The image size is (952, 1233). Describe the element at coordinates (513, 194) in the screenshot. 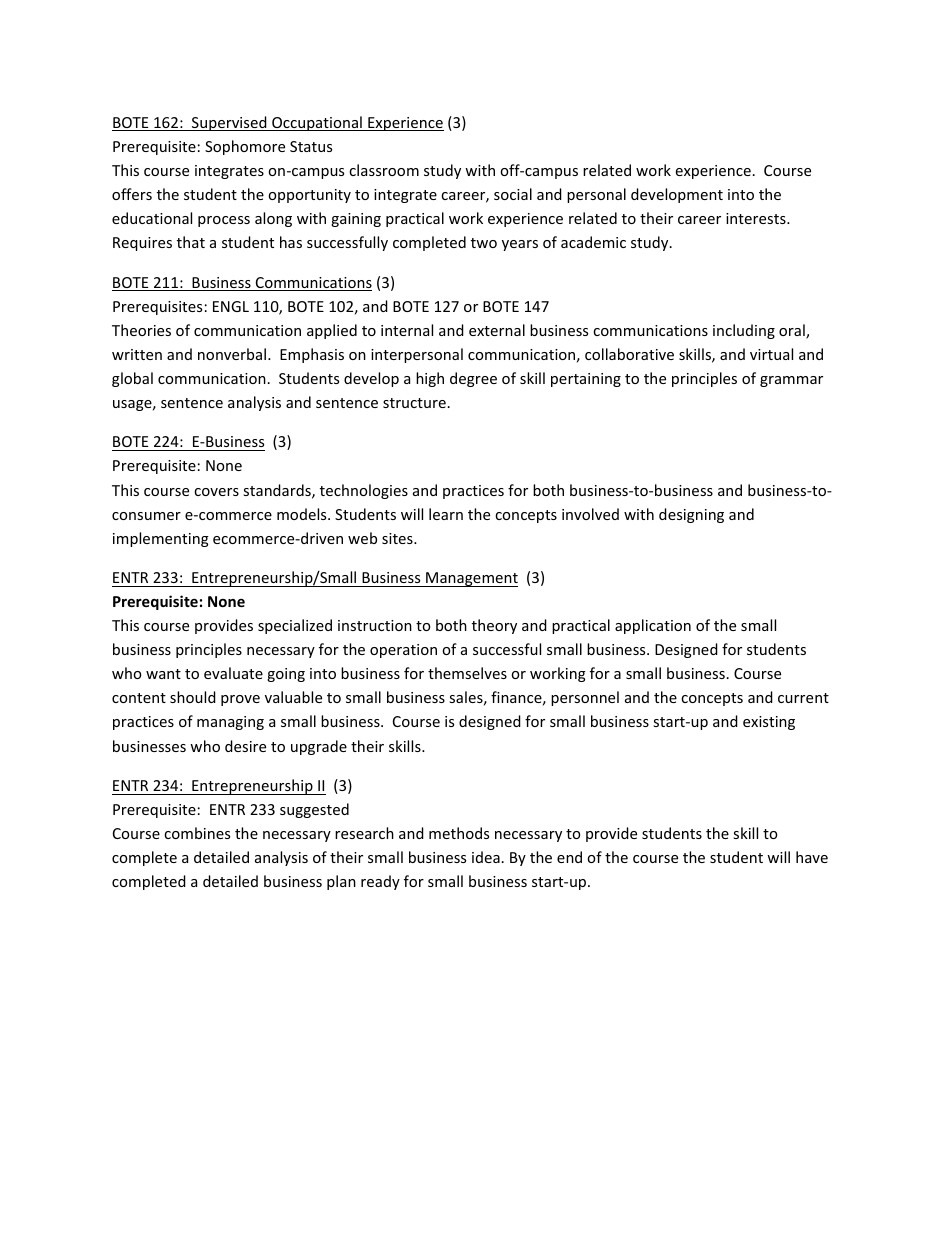

I see `social` at that location.
